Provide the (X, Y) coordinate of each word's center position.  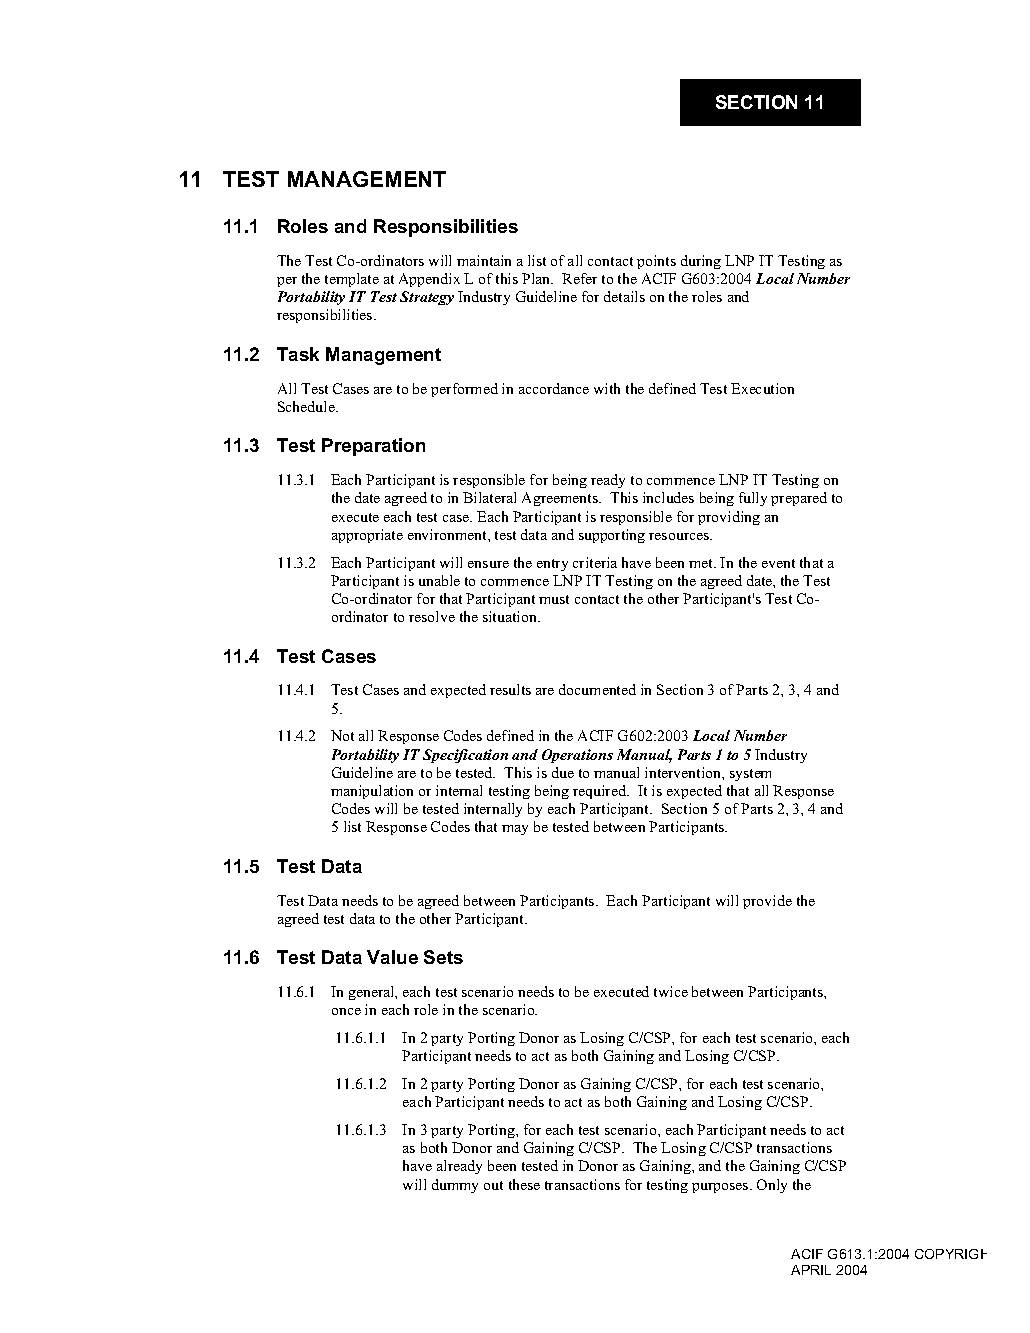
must (554, 599)
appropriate (367, 536)
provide (767, 902)
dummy (455, 1186)
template (352, 280)
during (701, 262)
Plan (537, 278)
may (515, 830)
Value (392, 957)
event (778, 563)
